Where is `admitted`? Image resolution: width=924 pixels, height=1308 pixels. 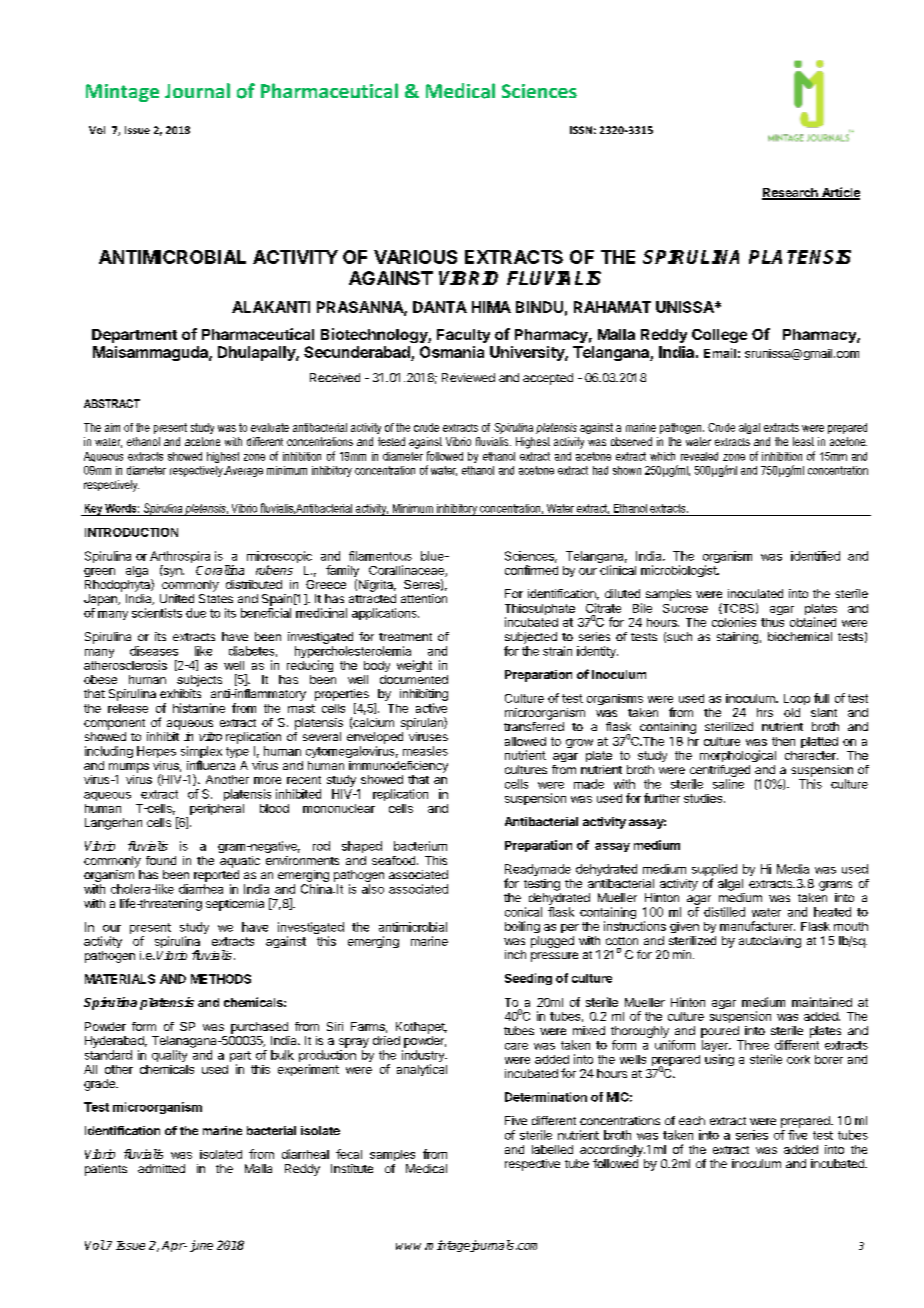
admitted is located at coordinates (161, 1168).
